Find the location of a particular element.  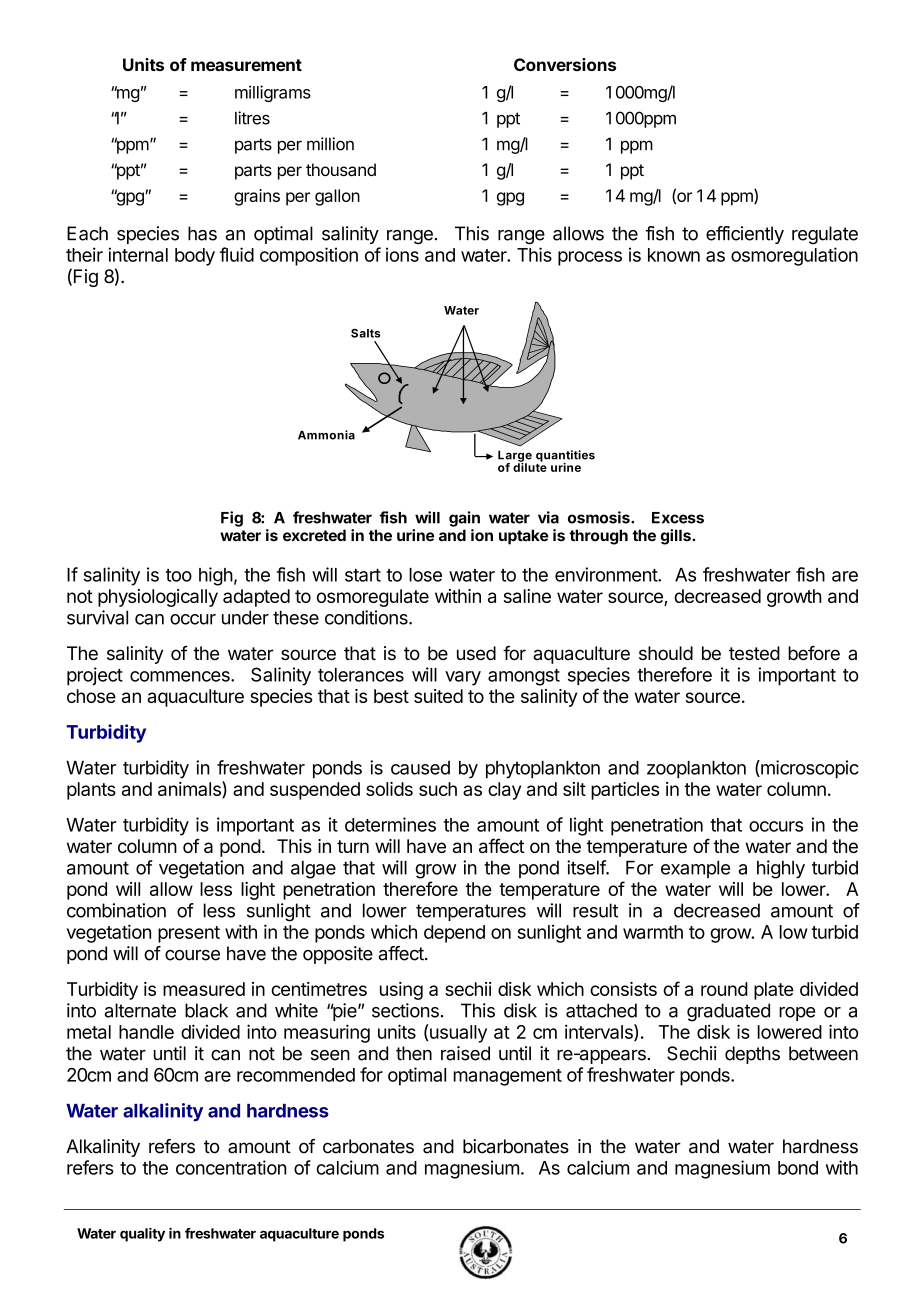

management is located at coordinates (508, 1077).
